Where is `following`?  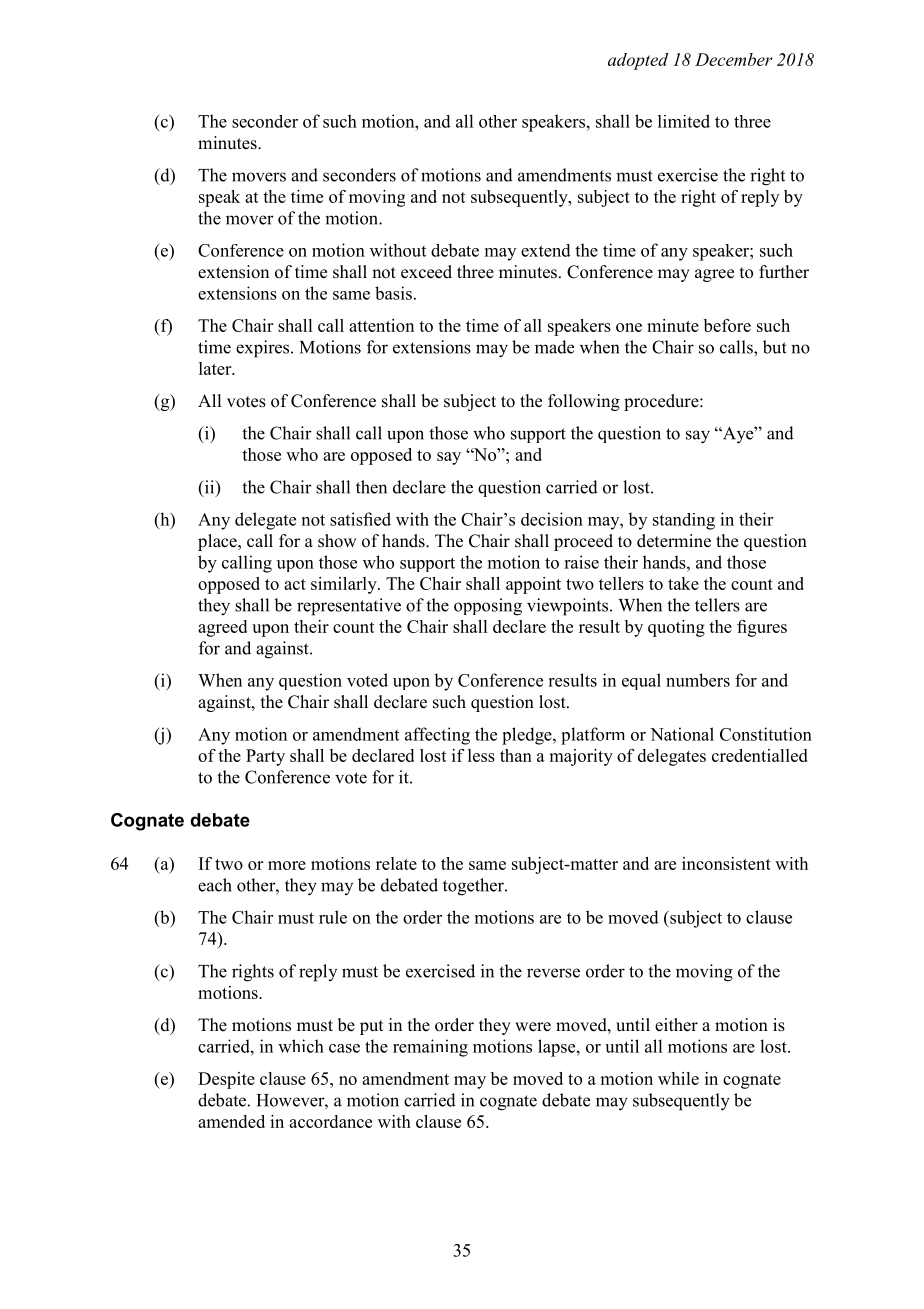
following is located at coordinates (584, 402).
